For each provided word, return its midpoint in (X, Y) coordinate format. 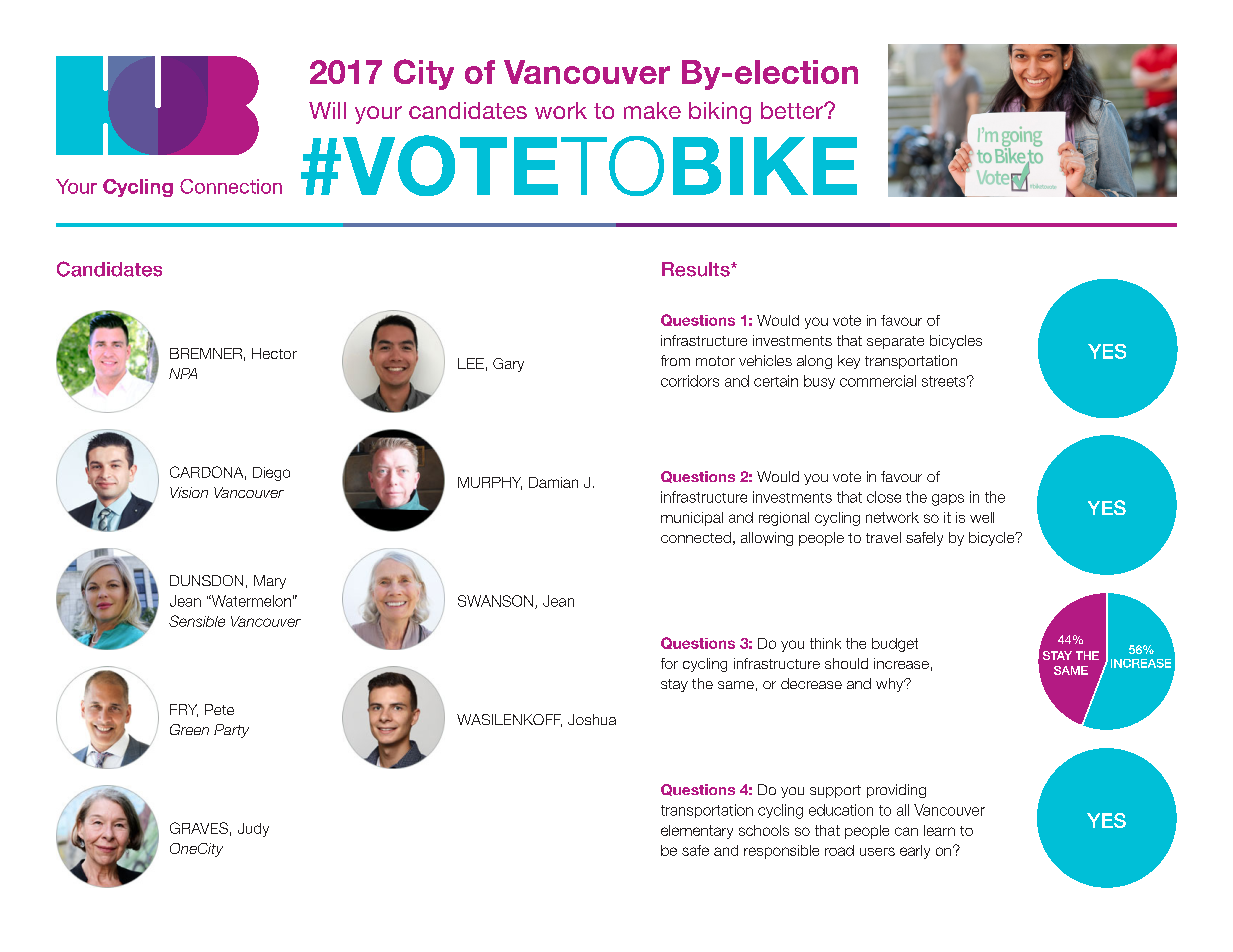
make (652, 110)
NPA (183, 373)
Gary (508, 365)
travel (883, 537)
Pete (219, 709)
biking (720, 113)
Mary (270, 582)
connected (696, 537)
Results (697, 269)
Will (327, 110)
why (891, 685)
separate (895, 342)
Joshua (592, 719)
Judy (253, 830)
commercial (878, 381)
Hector (274, 353)
